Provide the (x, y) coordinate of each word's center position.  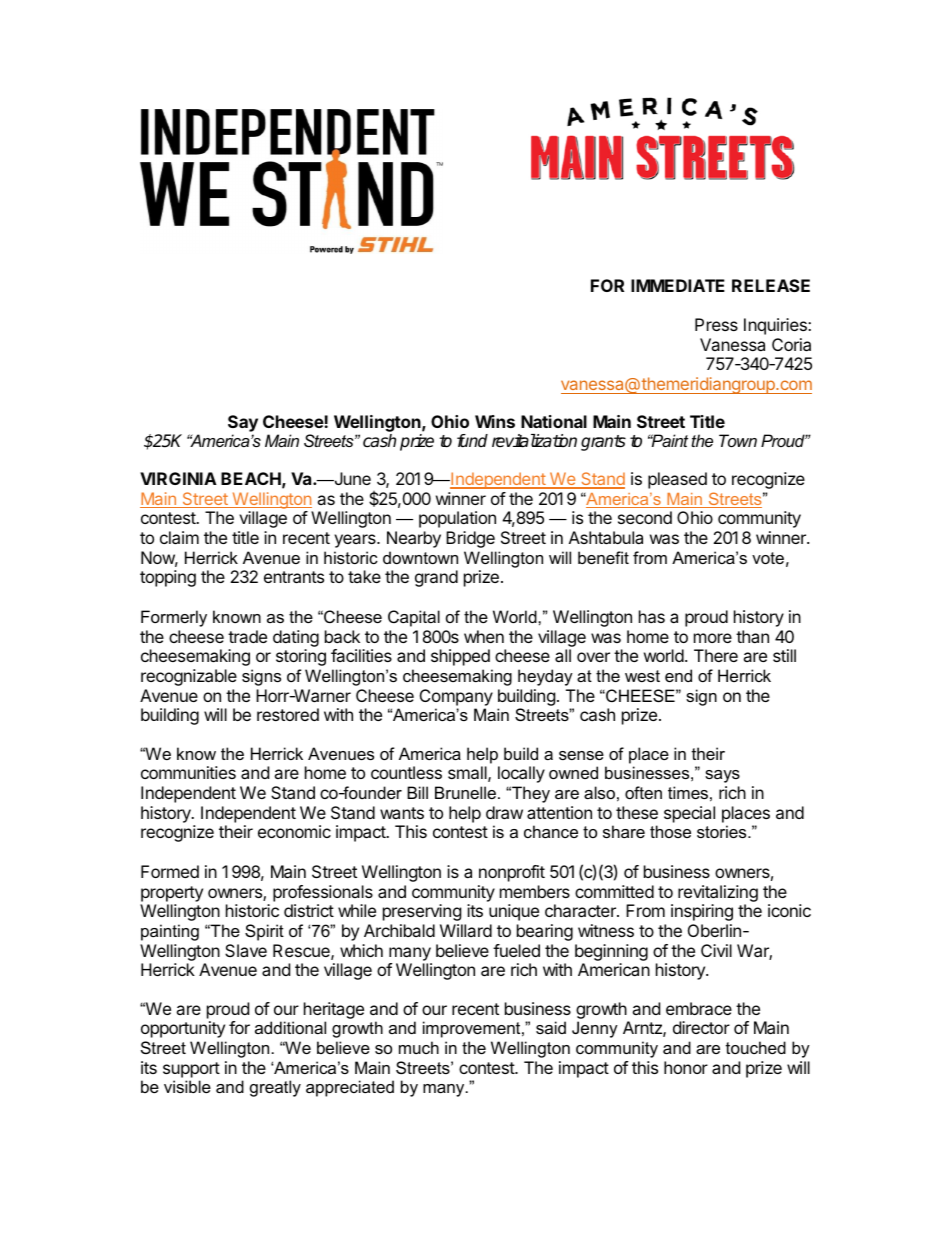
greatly (275, 1088)
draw (504, 812)
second (645, 517)
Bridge (470, 539)
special (689, 814)
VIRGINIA (178, 478)
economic (294, 831)
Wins (495, 421)
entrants (294, 577)
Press (716, 324)
